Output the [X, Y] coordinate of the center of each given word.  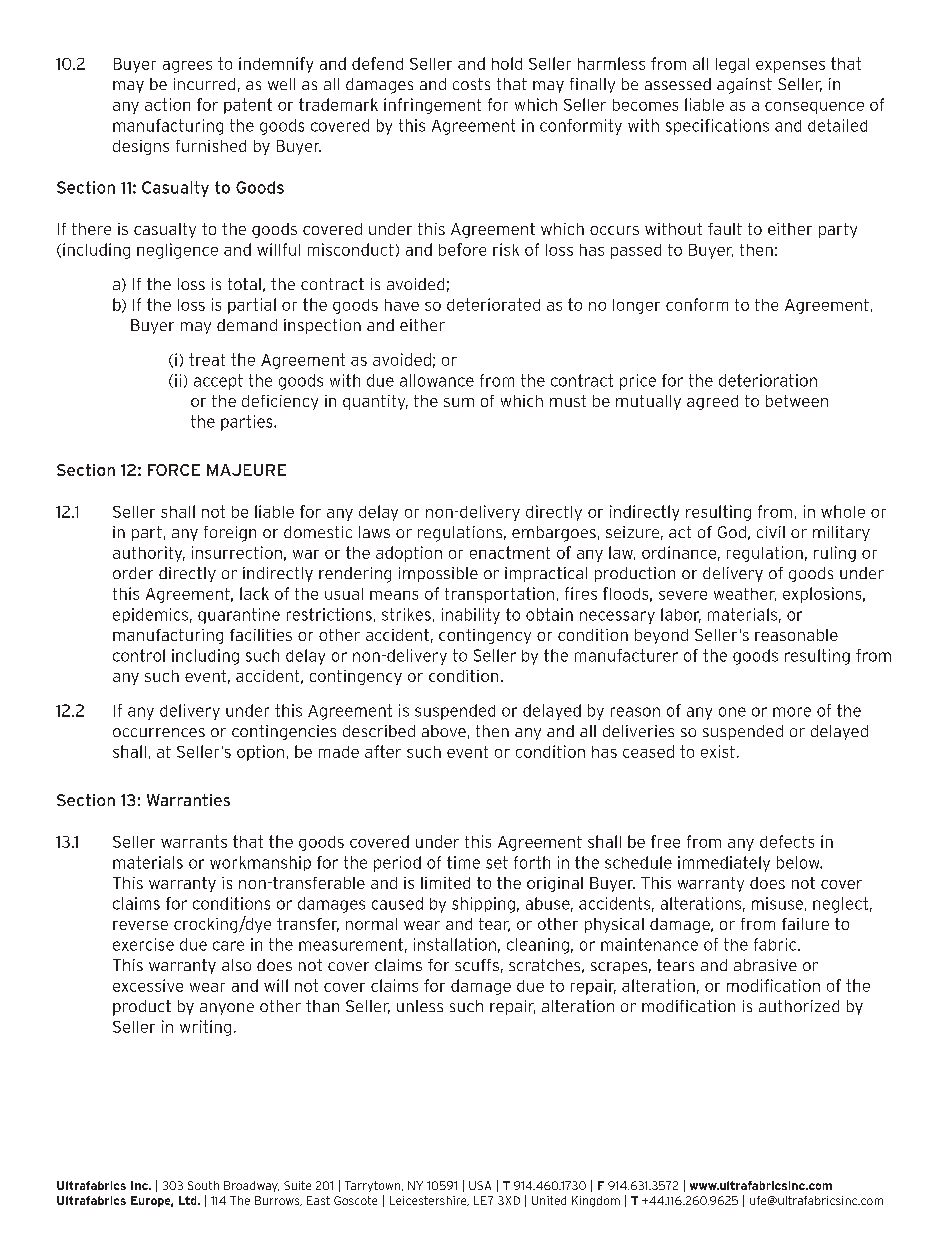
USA [480, 1185]
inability [471, 616]
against [744, 86]
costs [471, 84]
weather [745, 594]
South [203, 1185]
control [139, 655]
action [167, 104]
